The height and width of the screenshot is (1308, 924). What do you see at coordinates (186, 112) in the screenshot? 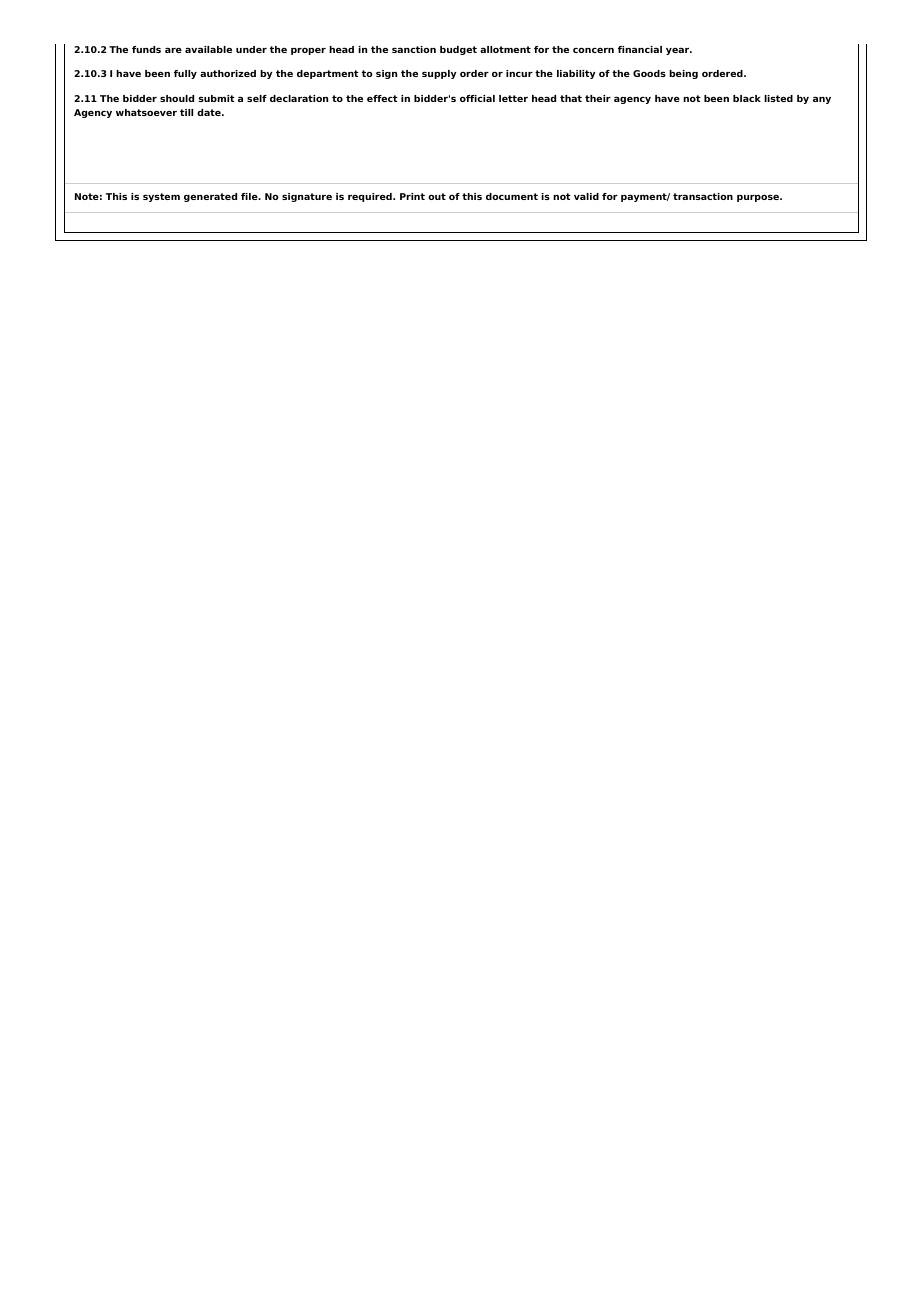
I see `till` at bounding box center [186, 112].
